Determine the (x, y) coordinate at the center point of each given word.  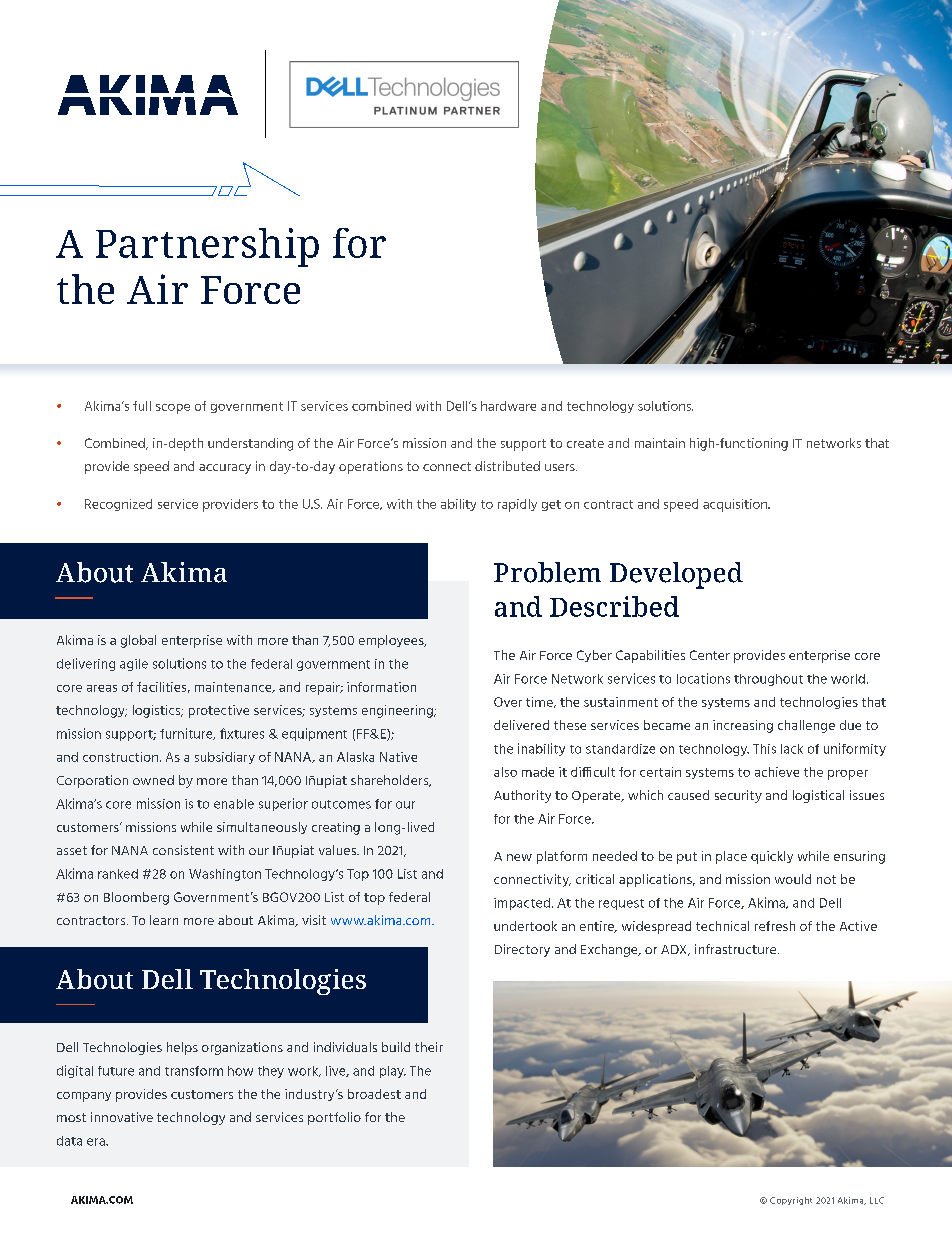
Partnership (207, 247)
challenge (806, 726)
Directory (522, 950)
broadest (374, 1094)
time (540, 702)
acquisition (736, 505)
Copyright (791, 1201)
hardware (508, 406)
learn (164, 920)
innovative (122, 1117)
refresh (775, 926)
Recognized (118, 505)
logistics (158, 711)
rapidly (517, 505)
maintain (660, 443)
